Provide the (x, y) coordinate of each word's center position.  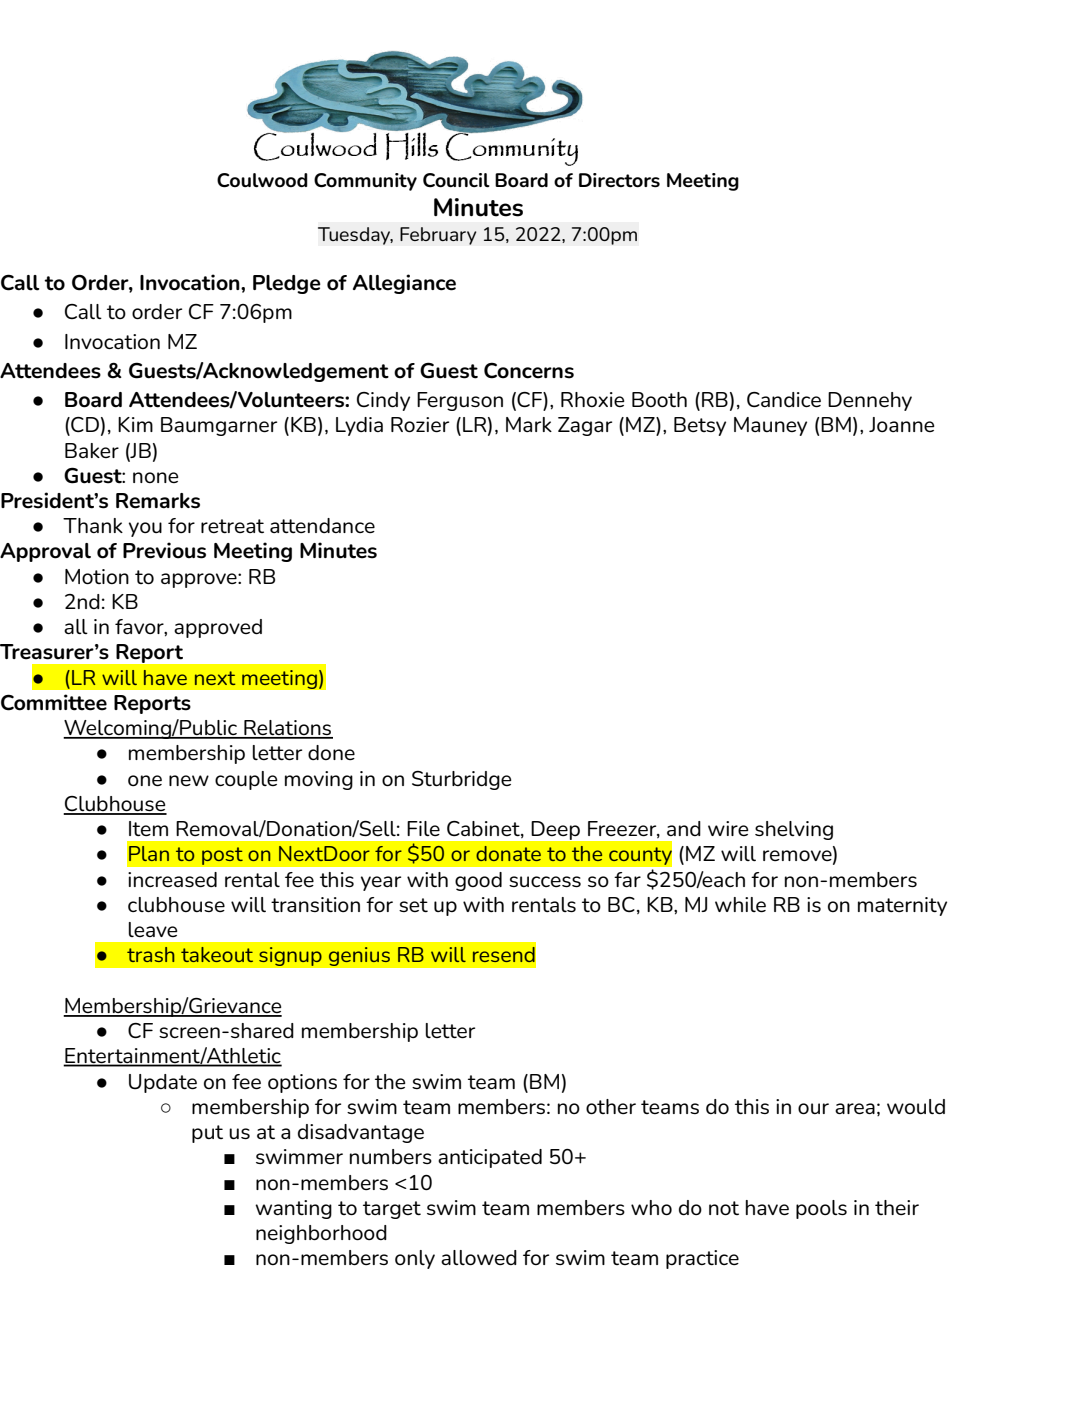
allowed (479, 1257)
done (331, 752)
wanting (293, 1209)
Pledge (287, 284)
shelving (794, 830)
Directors (619, 180)
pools (821, 1209)
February (438, 236)
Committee (54, 702)
